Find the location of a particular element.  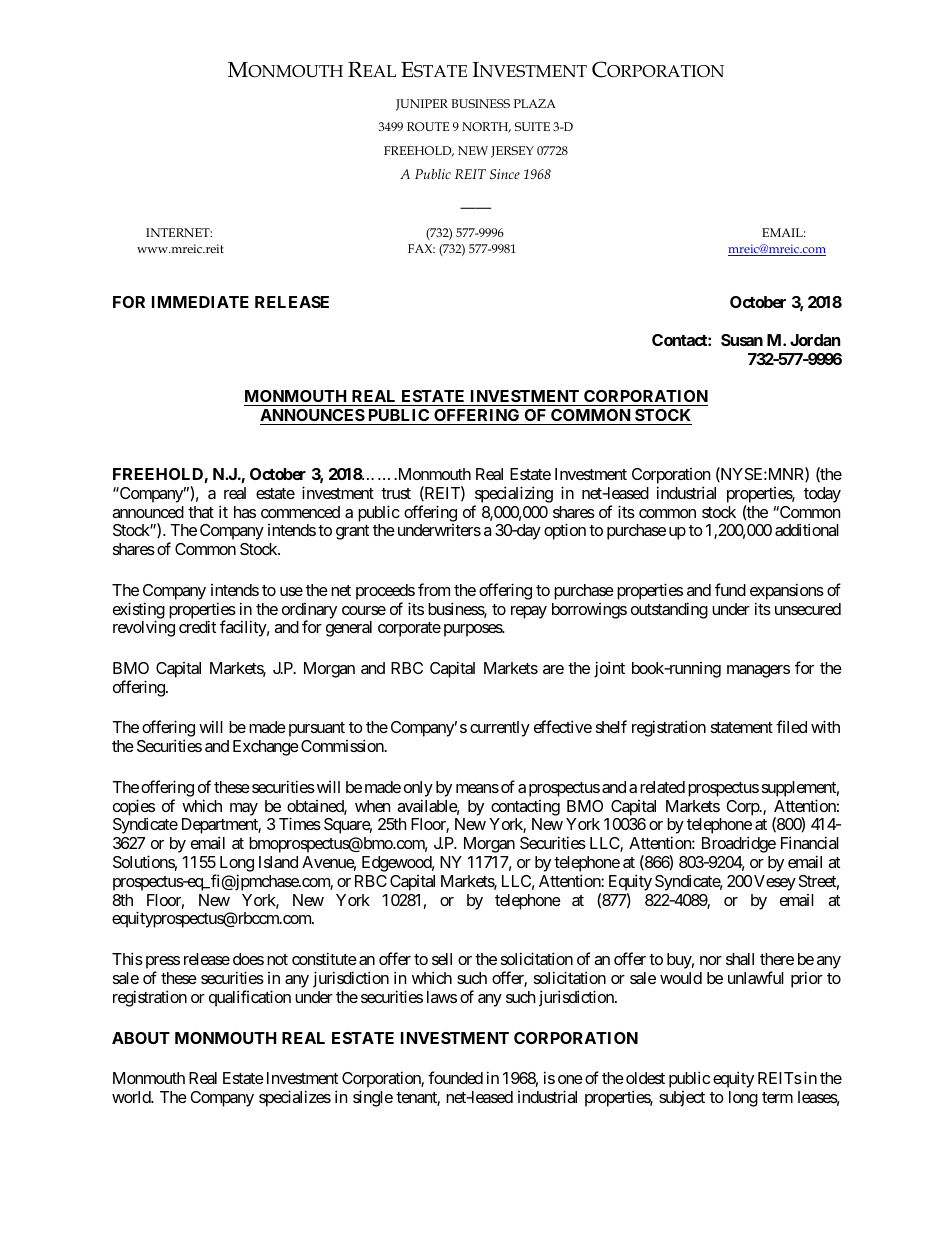

NORTH is located at coordinates (486, 127).
